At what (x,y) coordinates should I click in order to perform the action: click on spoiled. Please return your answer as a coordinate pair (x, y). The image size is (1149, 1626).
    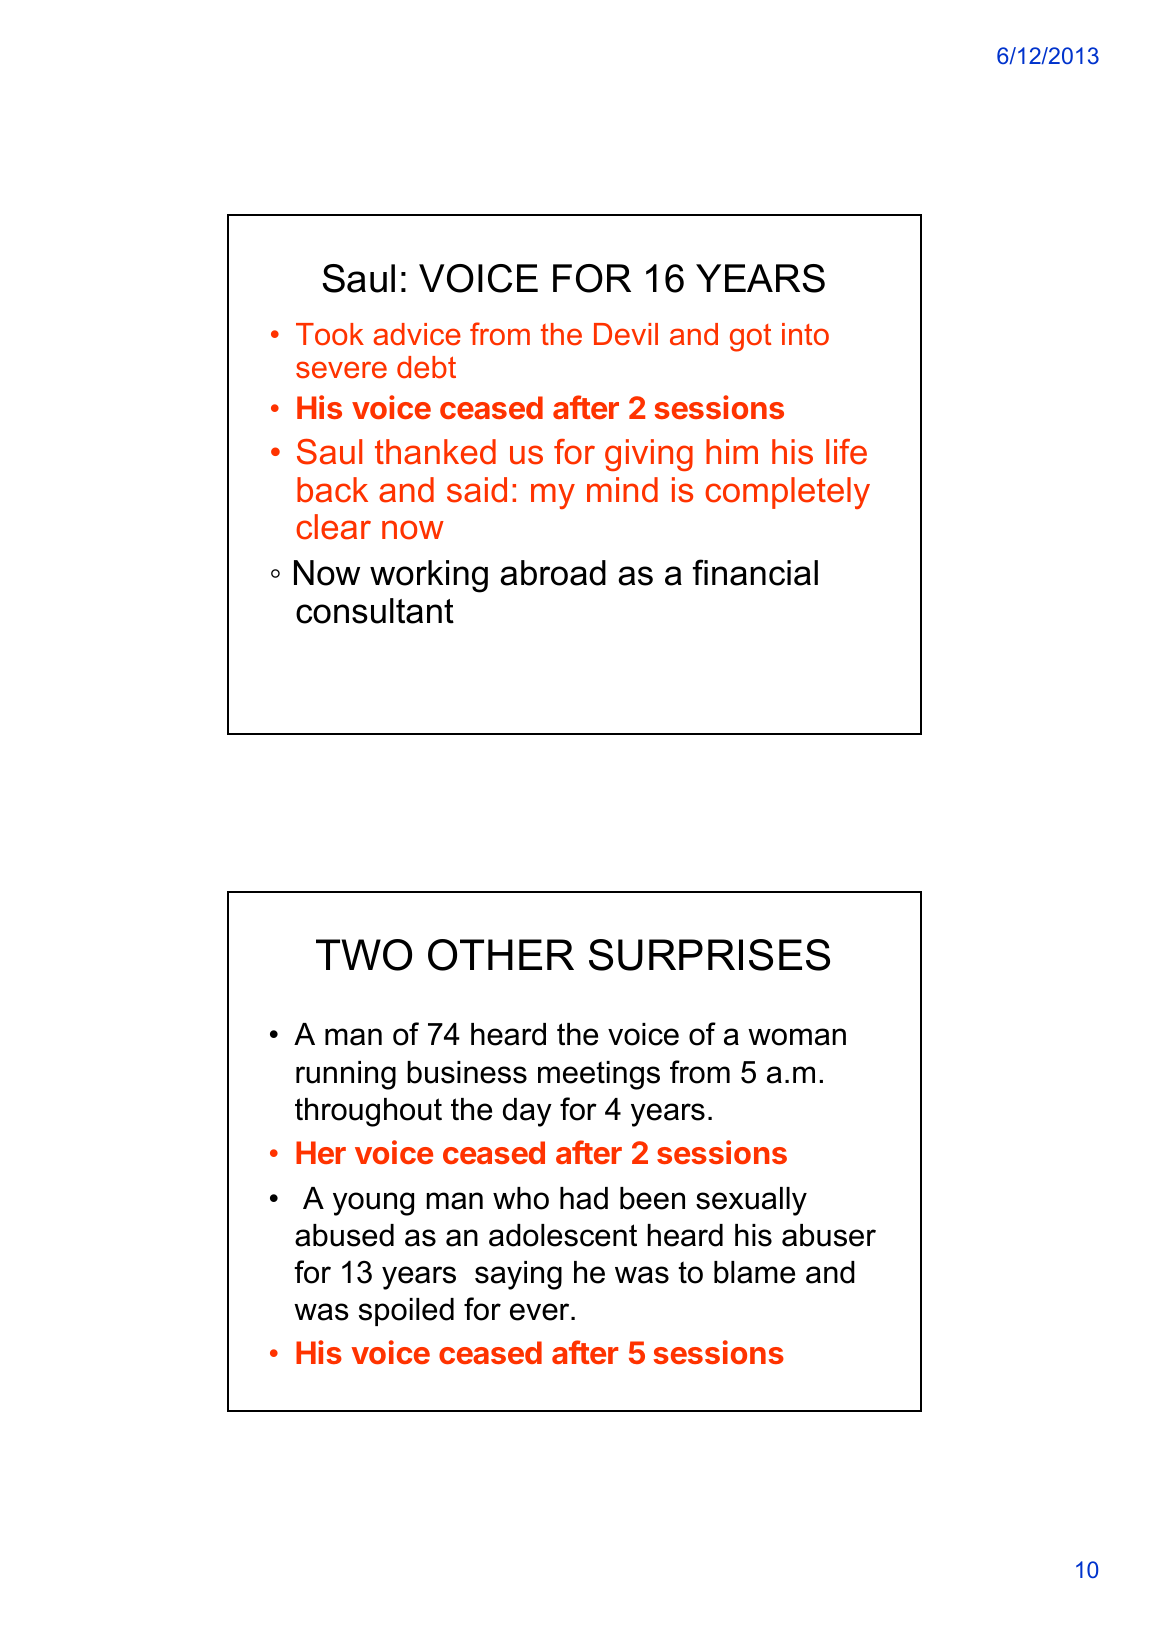
    Looking at the image, I should click on (406, 1312).
